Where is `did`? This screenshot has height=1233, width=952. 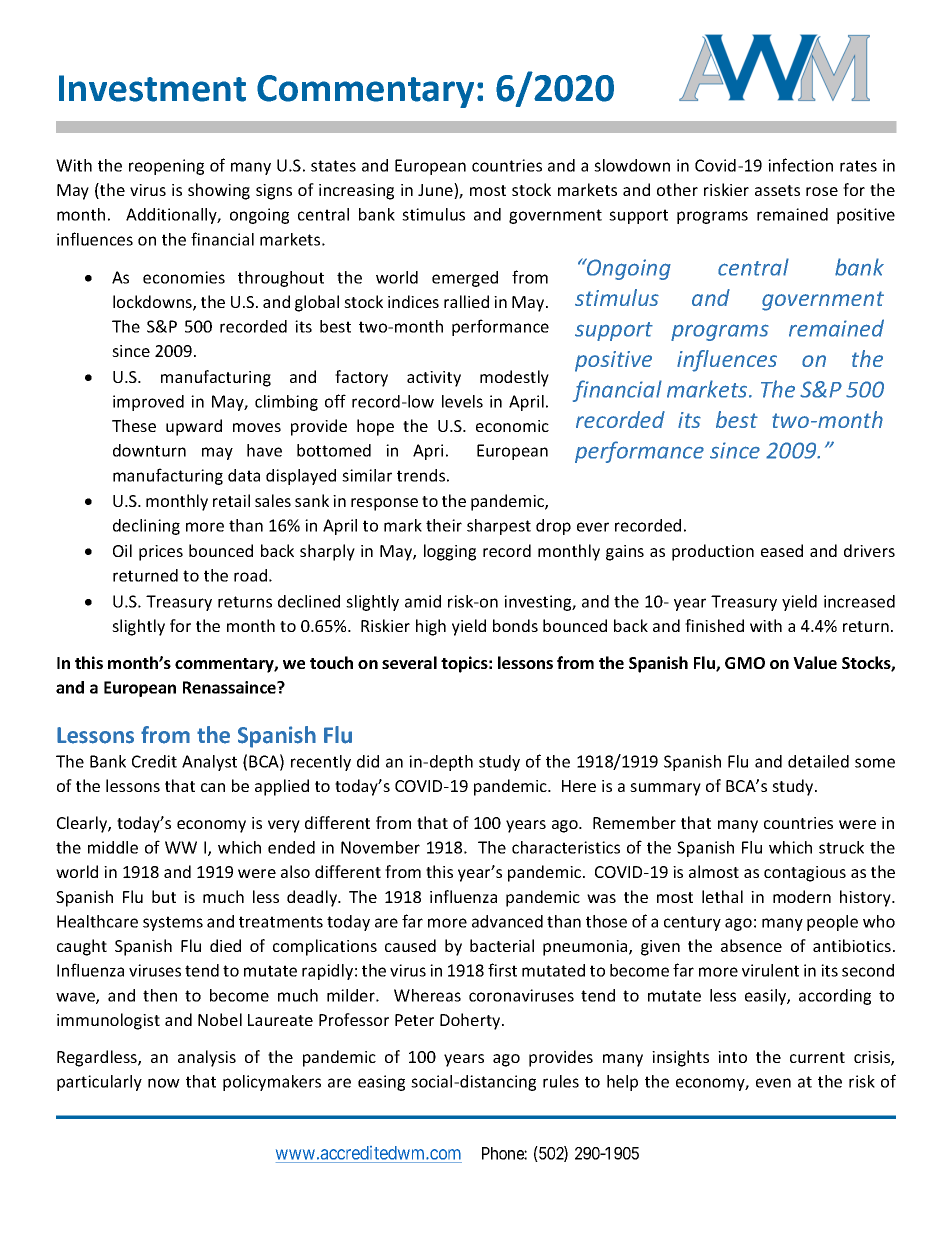 did is located at coordinates (368, 761).
